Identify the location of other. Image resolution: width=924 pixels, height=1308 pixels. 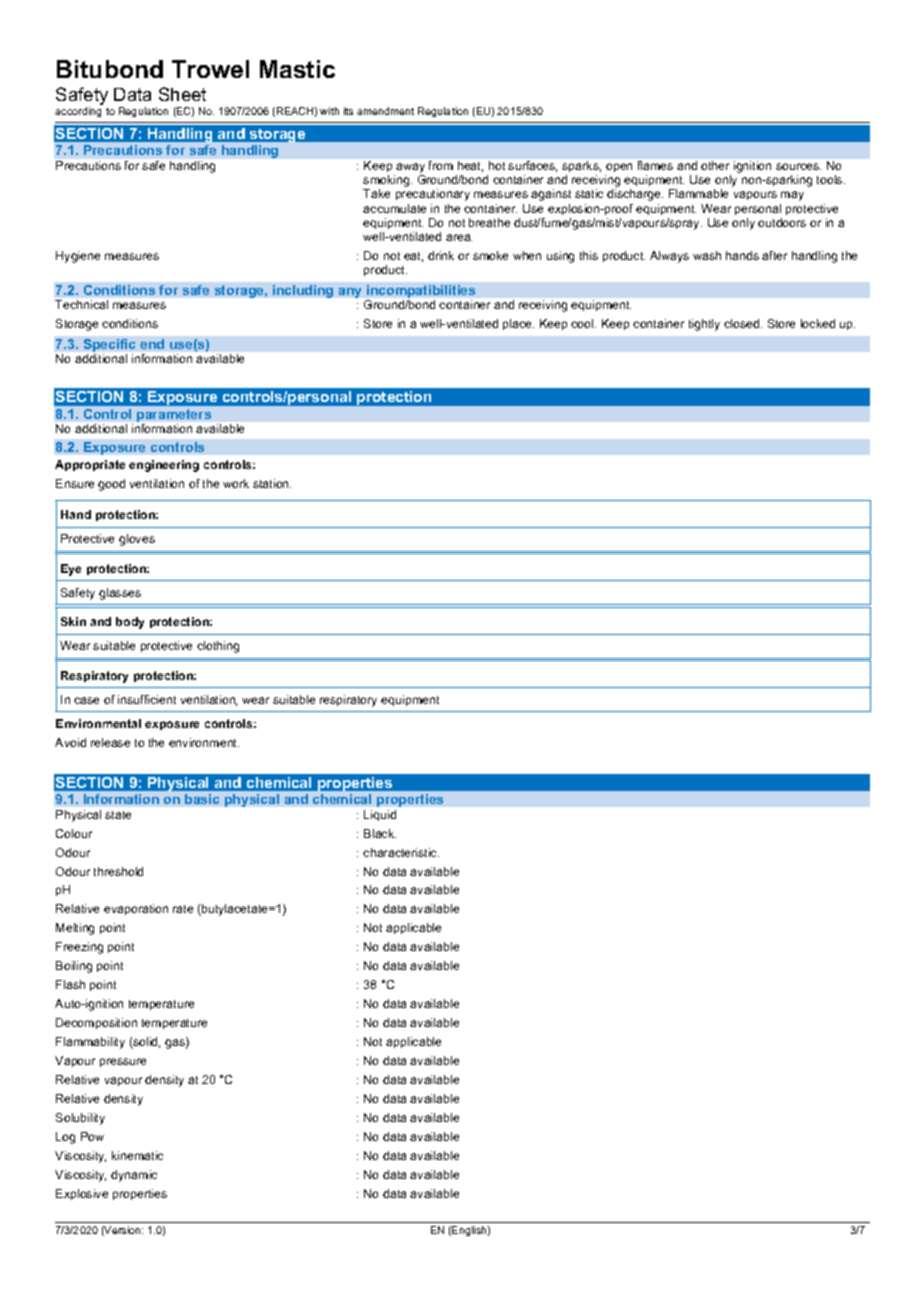
(715, 165).
